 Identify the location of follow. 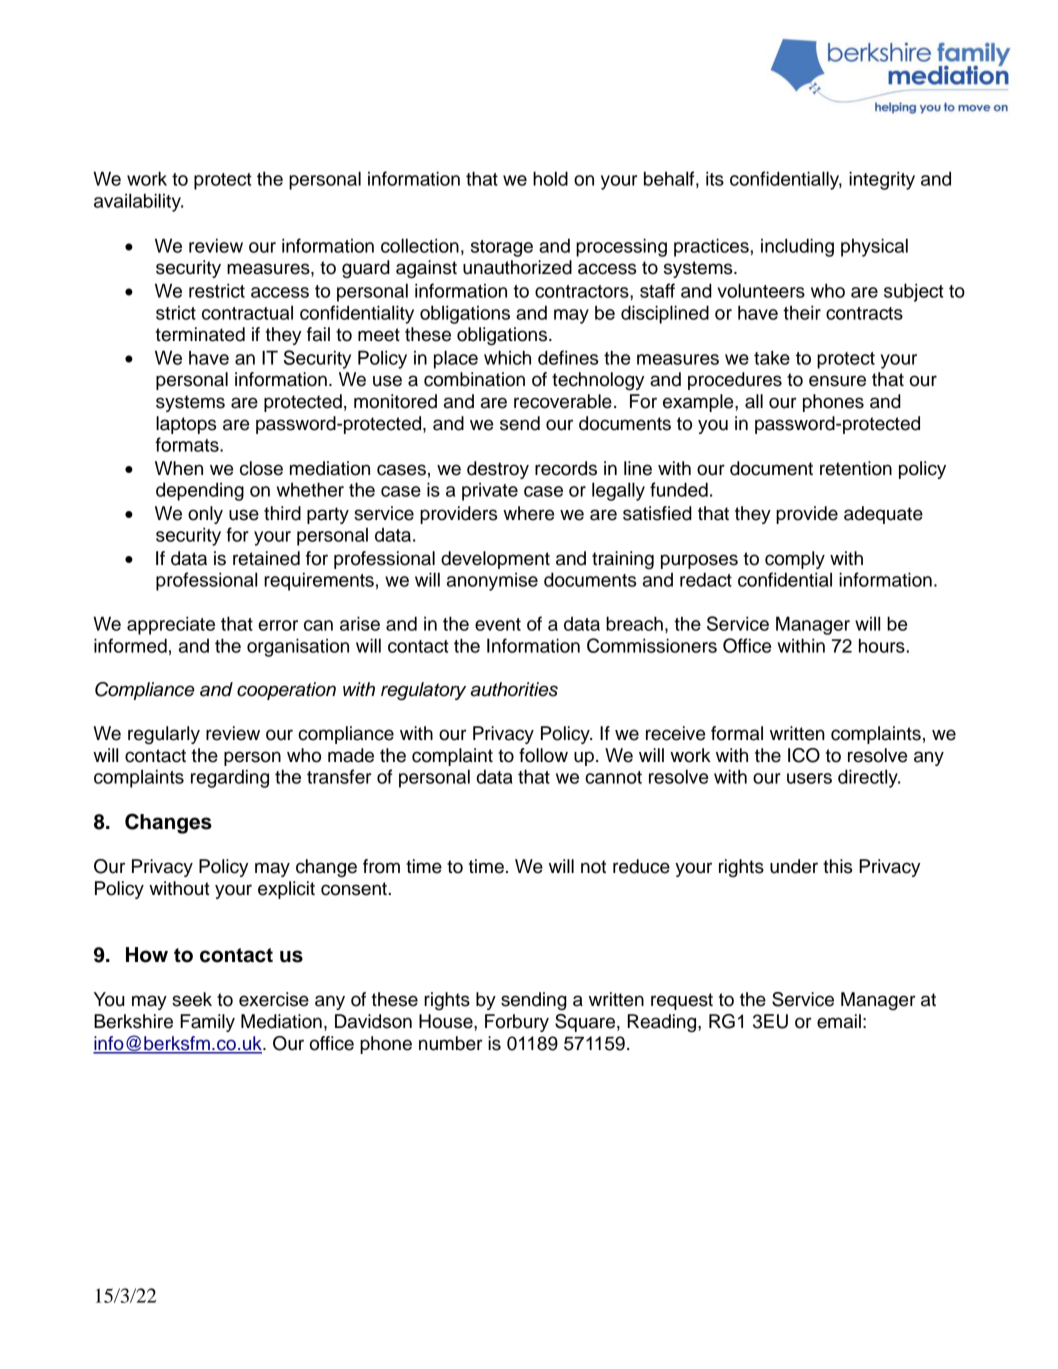
(543, 755).
